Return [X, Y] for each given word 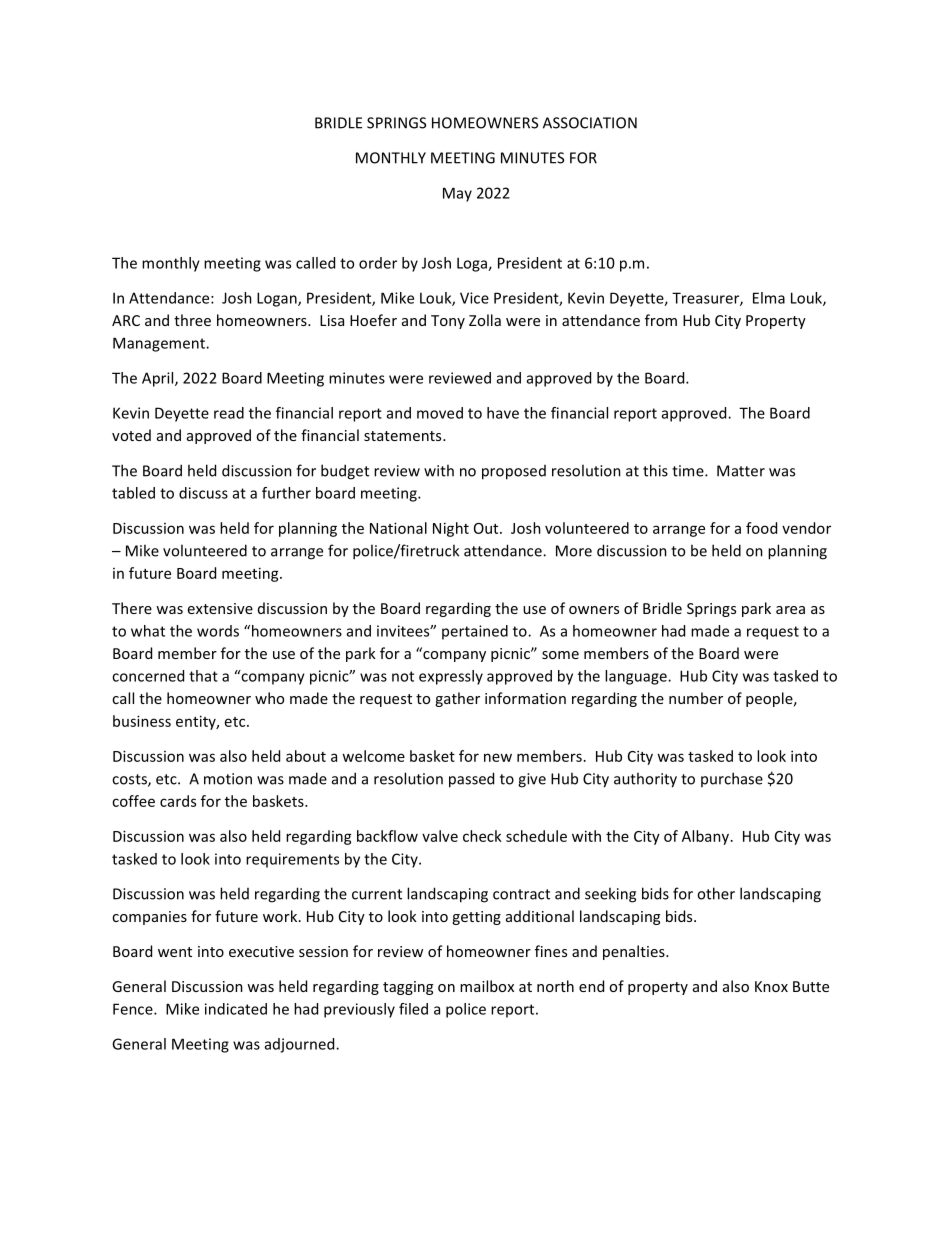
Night [451, 529]
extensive [220, 608]
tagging [408, 988]
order [378, 263]
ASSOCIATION [590, 123]
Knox [771, 986]
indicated [236, 1009]
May [457, 194]
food [761, 528]
